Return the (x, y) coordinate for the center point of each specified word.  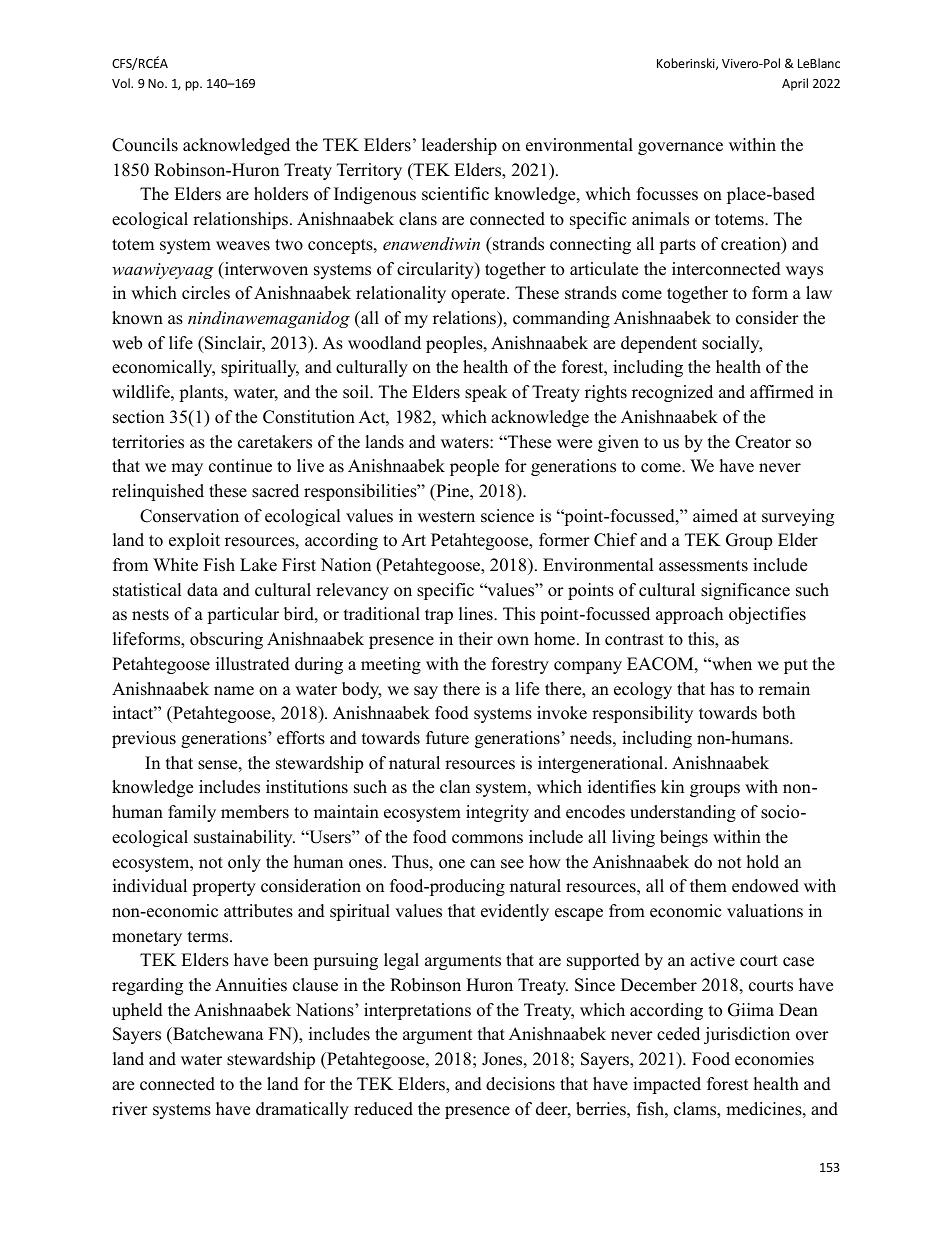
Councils (145, 145)
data (202, 590)
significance (745, 591)
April (795, 84)
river (130, 1109)
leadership (459, 146)
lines (477, 614)
